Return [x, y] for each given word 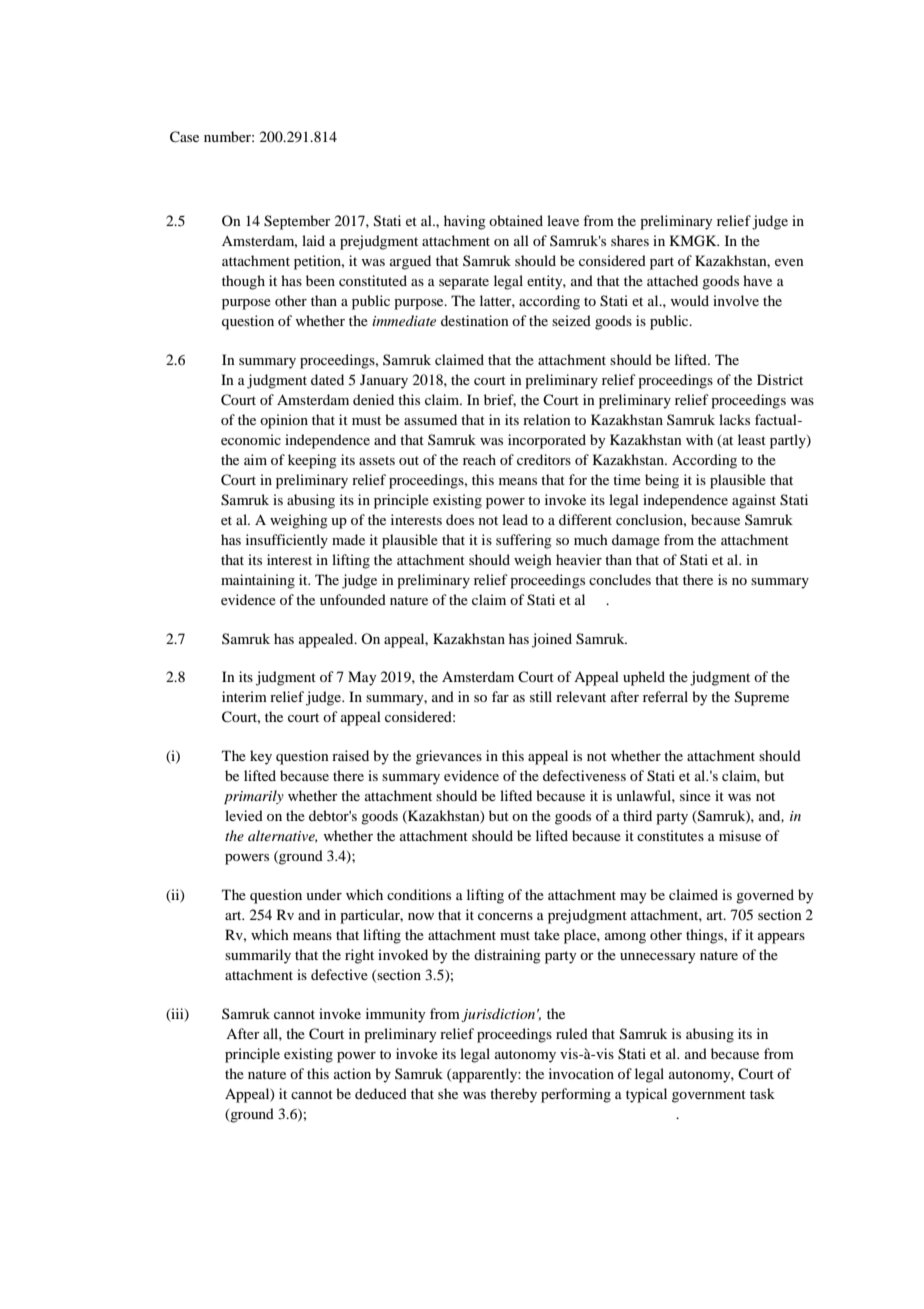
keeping [312, 461]
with [699, 439]
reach [479, 459]
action [352, 1073]
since [695, 795]
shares [630, 240]
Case [184, 137]
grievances [449, 757]
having [465, 222]
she [448, 1093]
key [261, 757]
